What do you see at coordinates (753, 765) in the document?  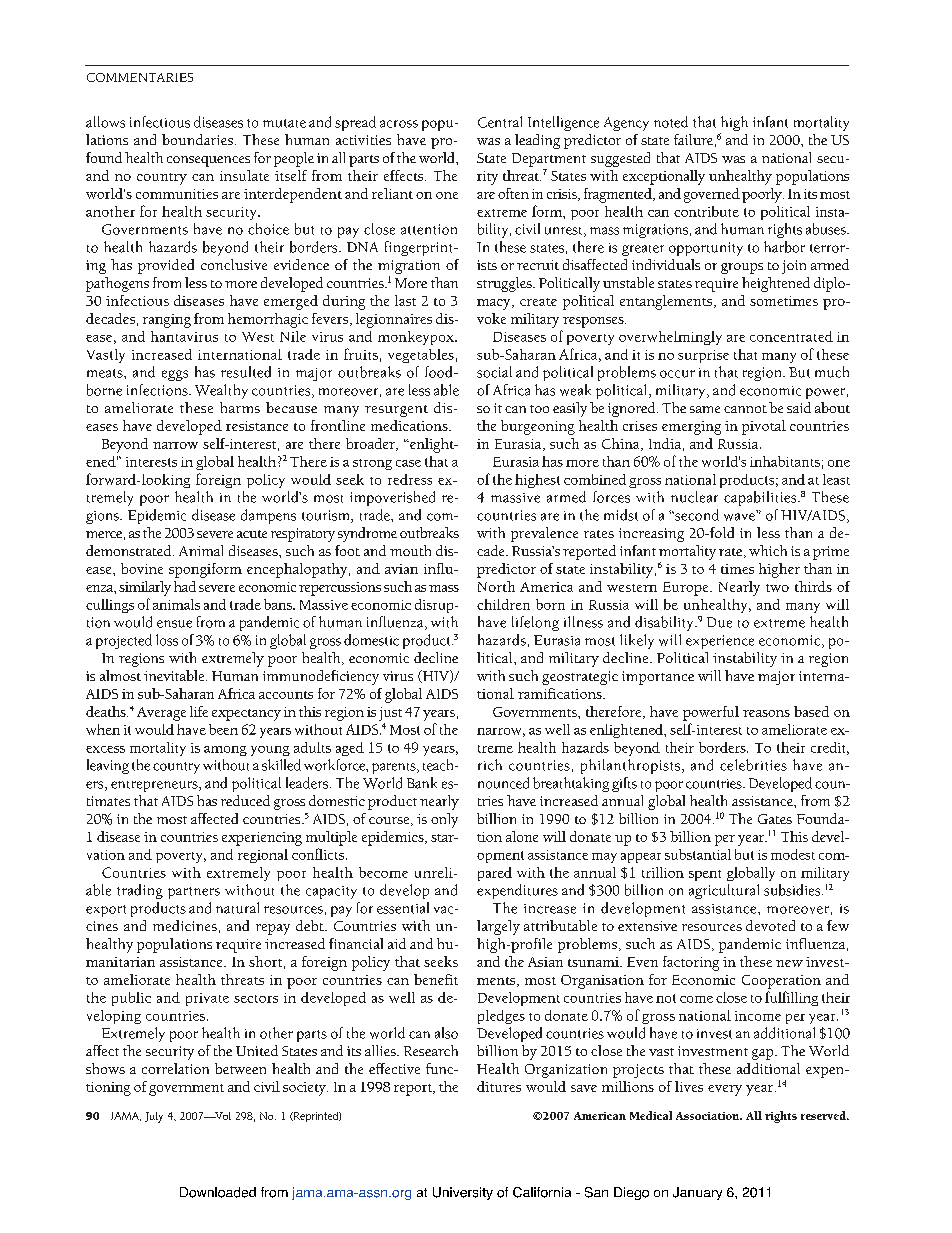 I see `celebrities` at bounding box center [753, 765].
